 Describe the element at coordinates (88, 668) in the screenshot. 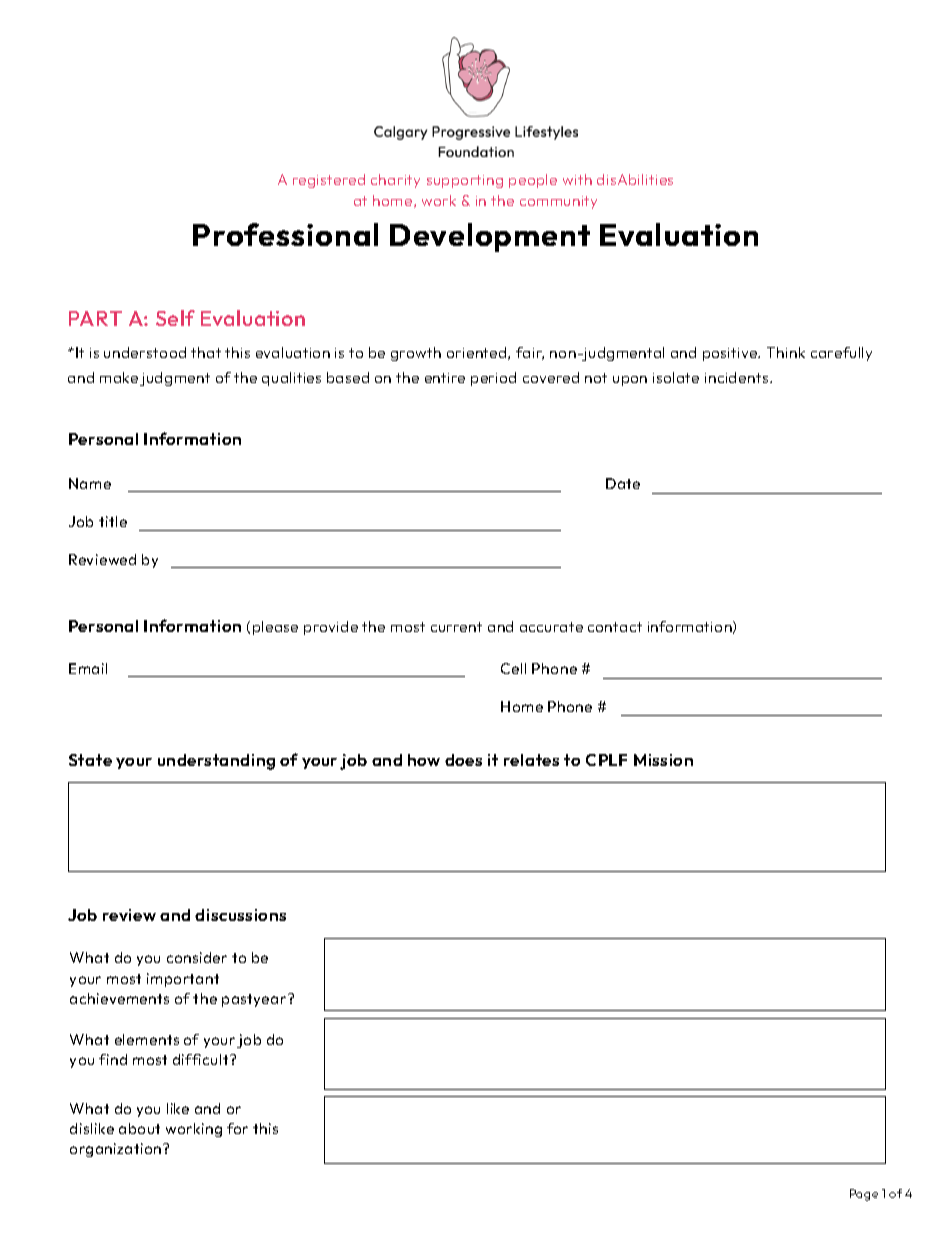

I see `Email` at that location.
